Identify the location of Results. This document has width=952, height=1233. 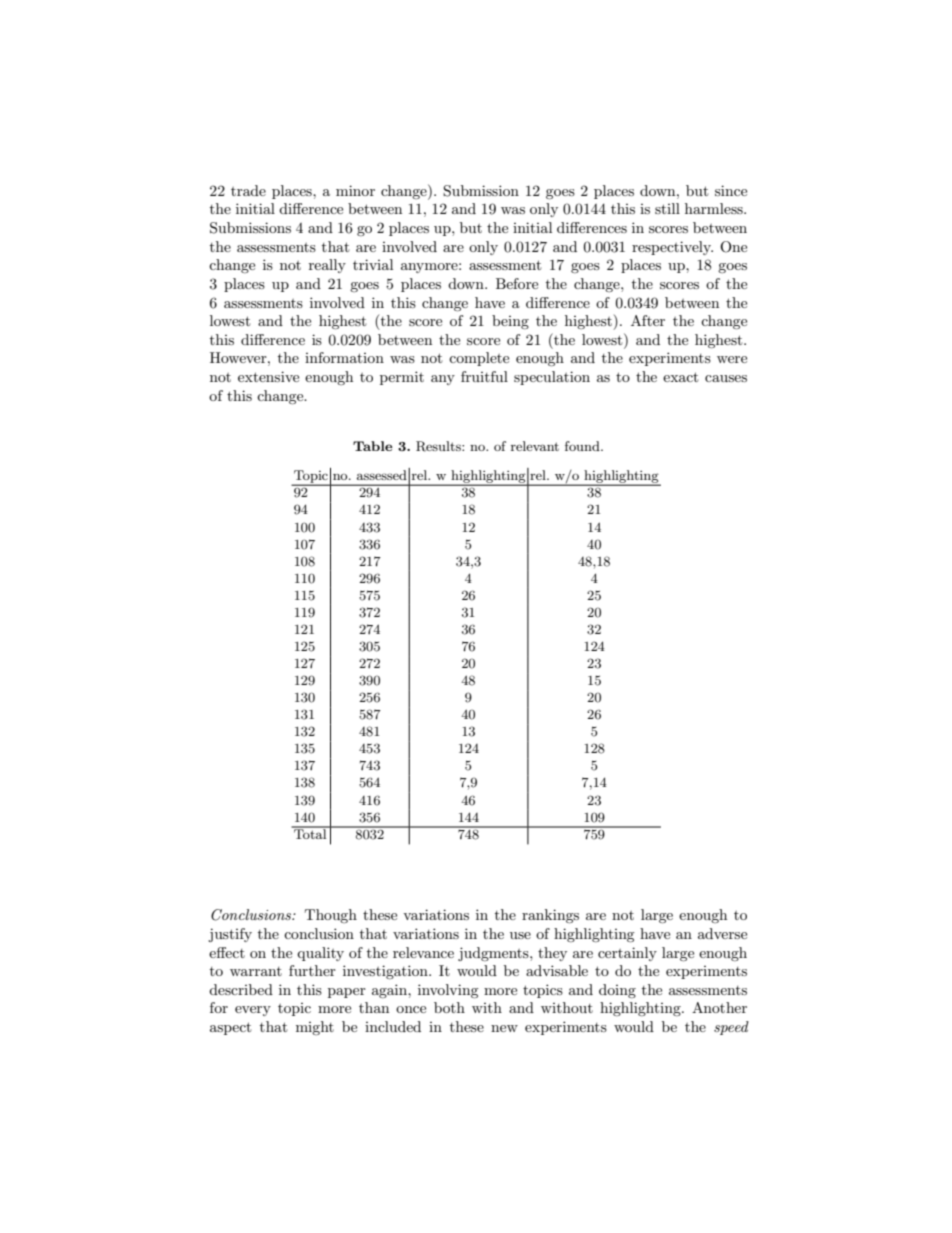
(439, 446).
